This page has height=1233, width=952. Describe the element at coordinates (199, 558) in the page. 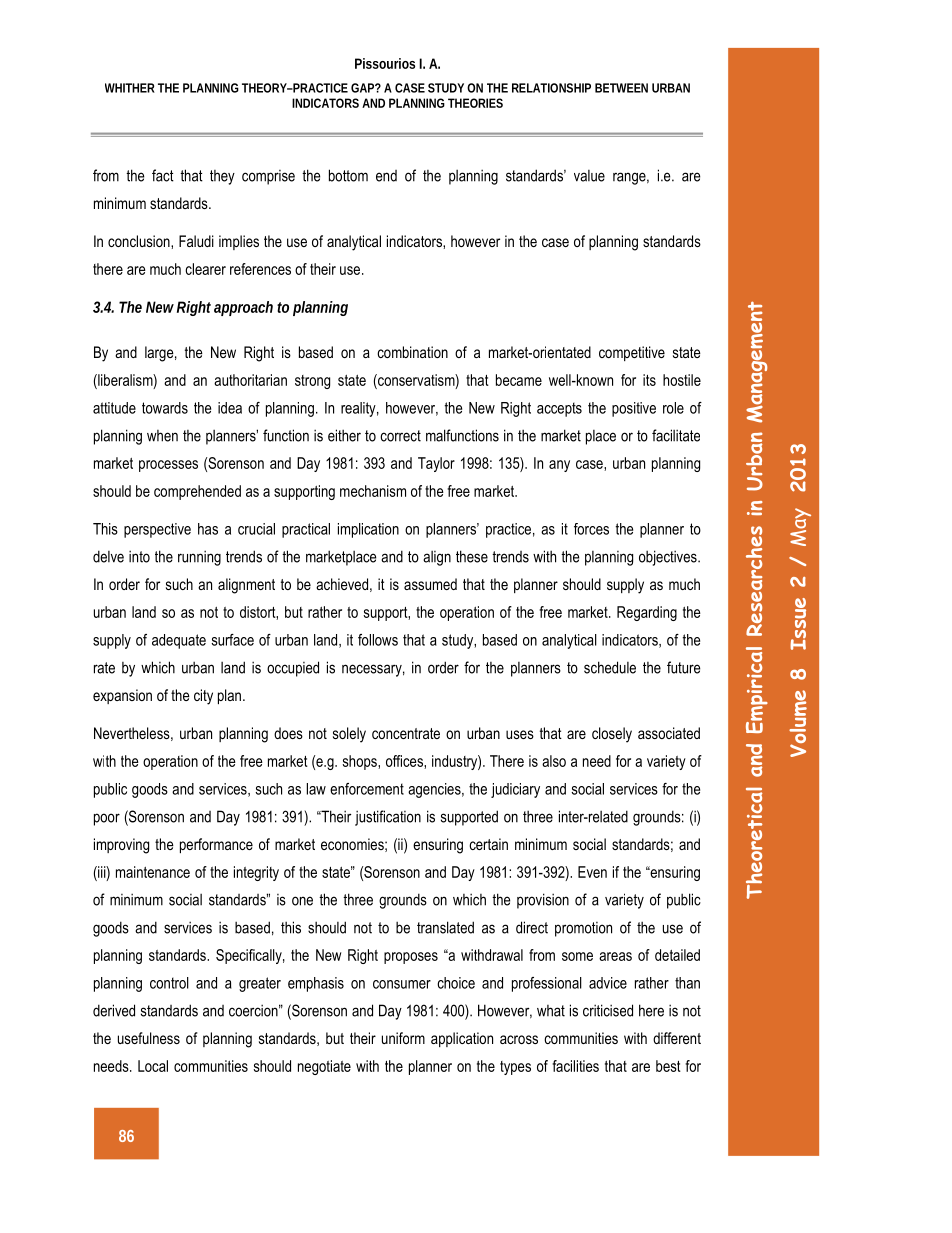

I see `running` at that location.
